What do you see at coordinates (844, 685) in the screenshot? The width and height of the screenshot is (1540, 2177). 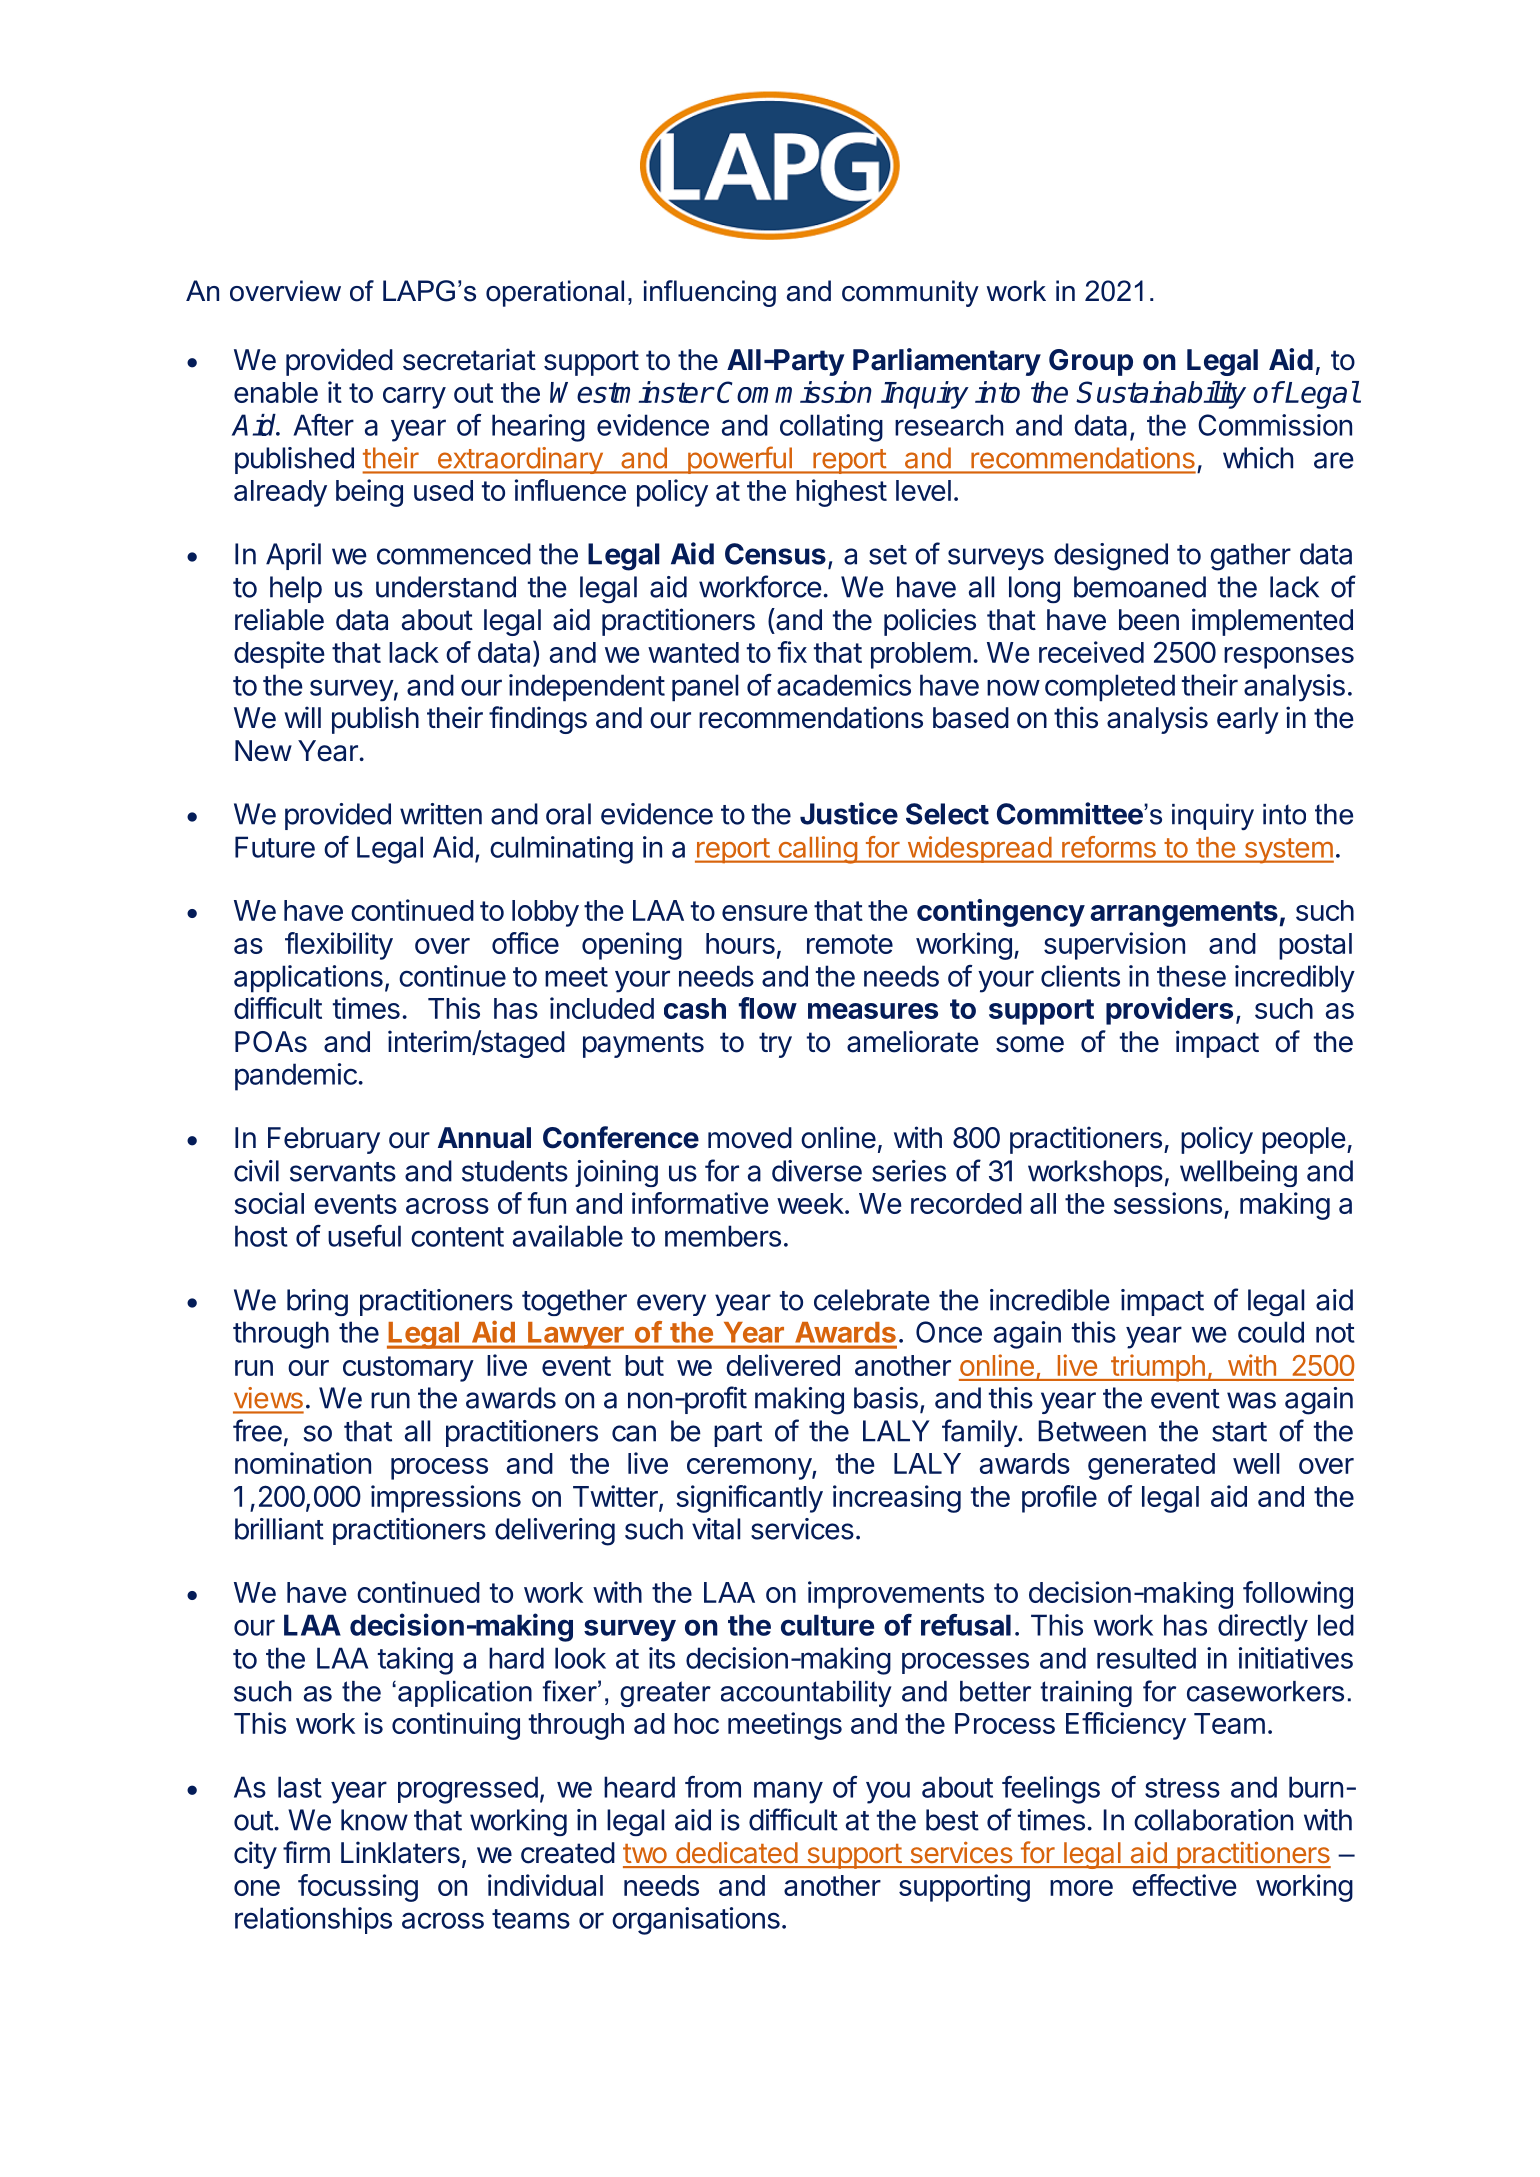 I see `academics` at bounding box center [844, 685].
